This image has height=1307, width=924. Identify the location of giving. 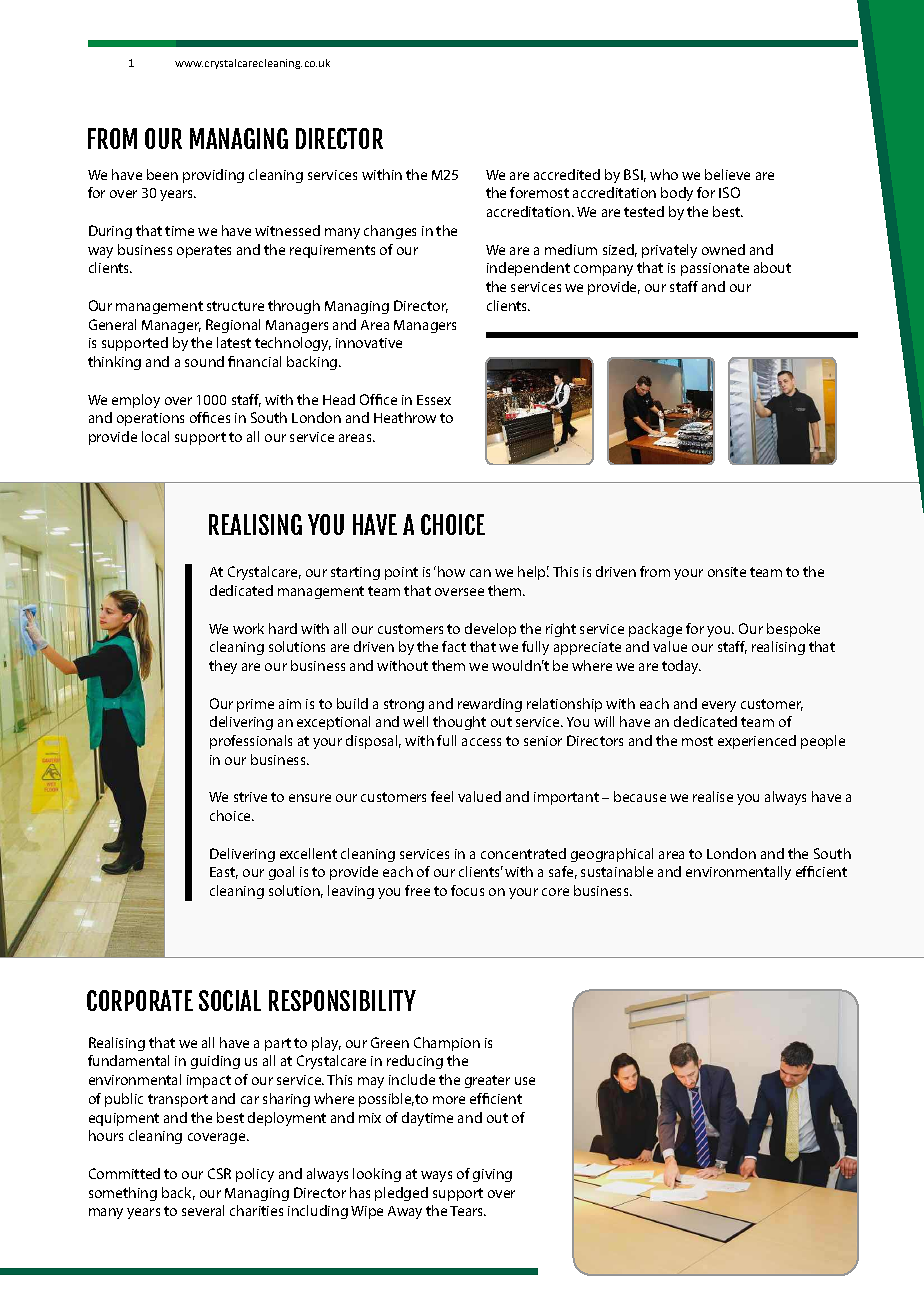
(492, 1175).
